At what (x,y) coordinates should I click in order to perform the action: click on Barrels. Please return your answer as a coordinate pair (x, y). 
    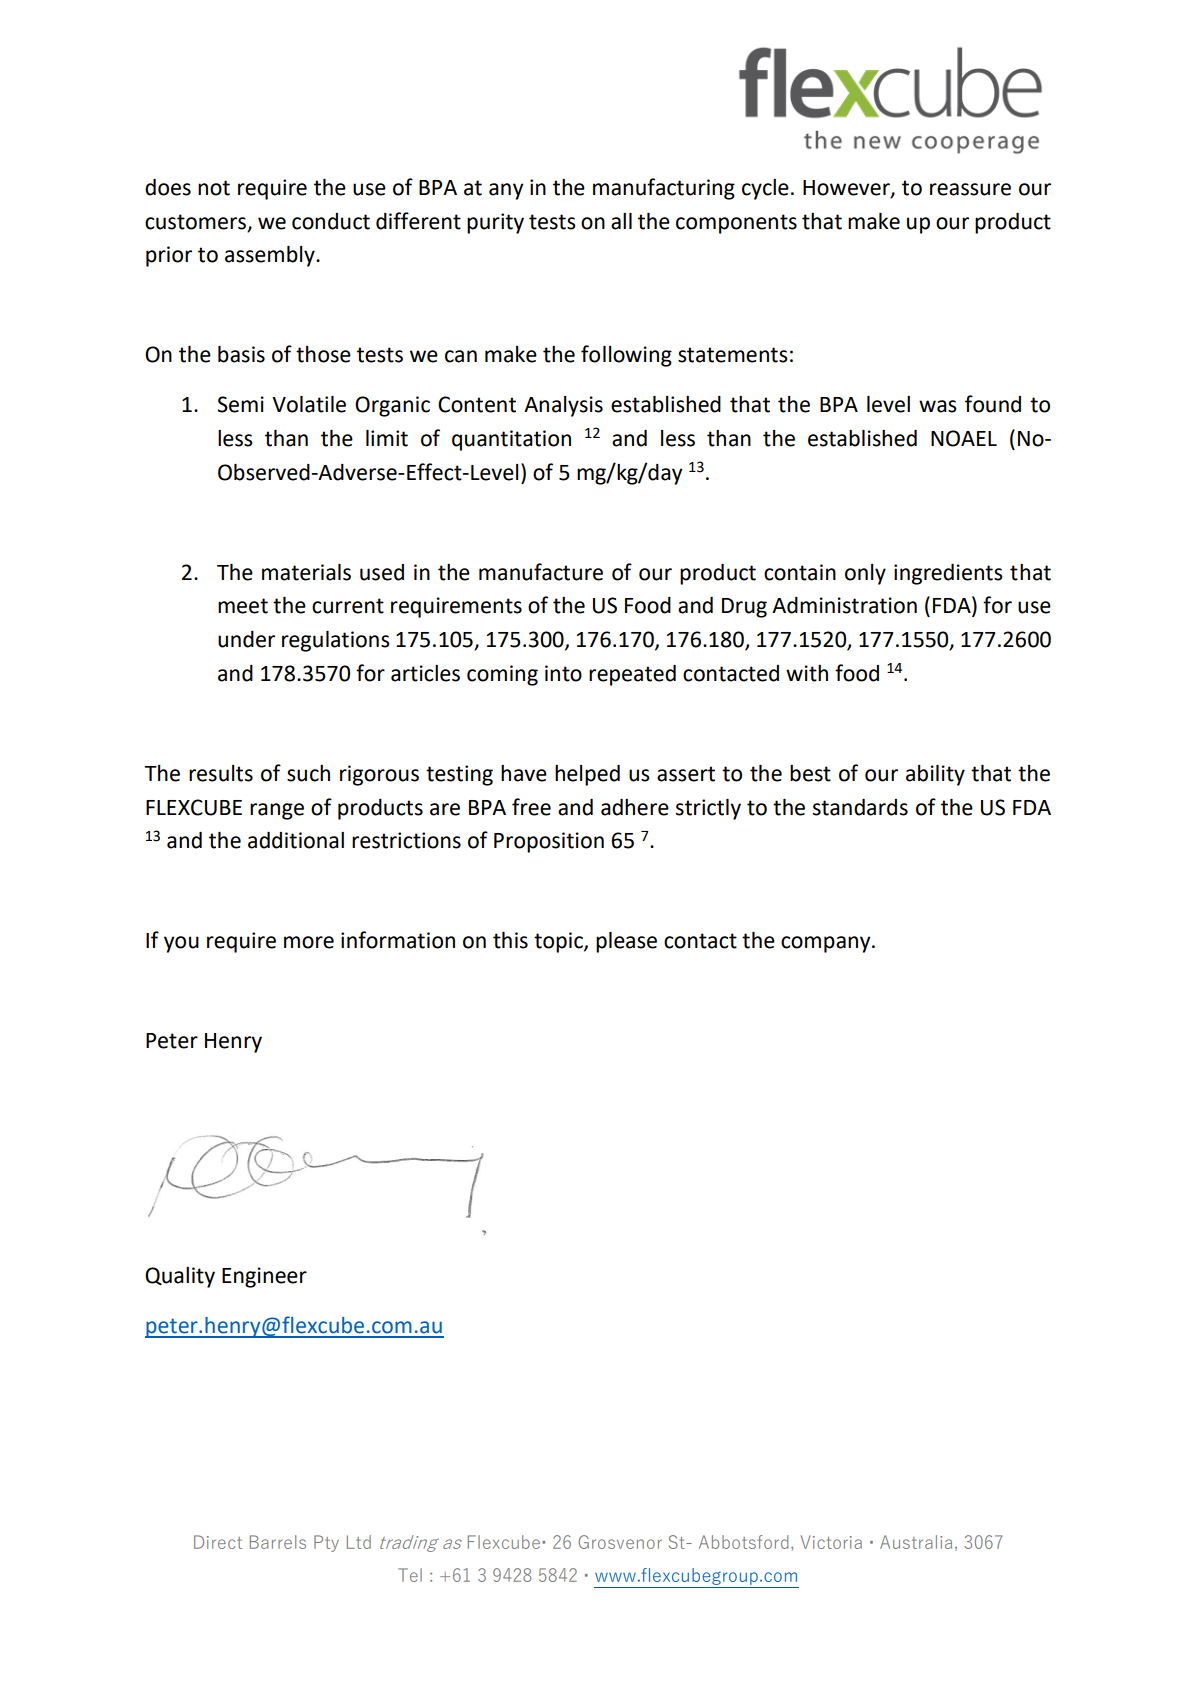
    Looking at the image, I should click on (278, 1542).
